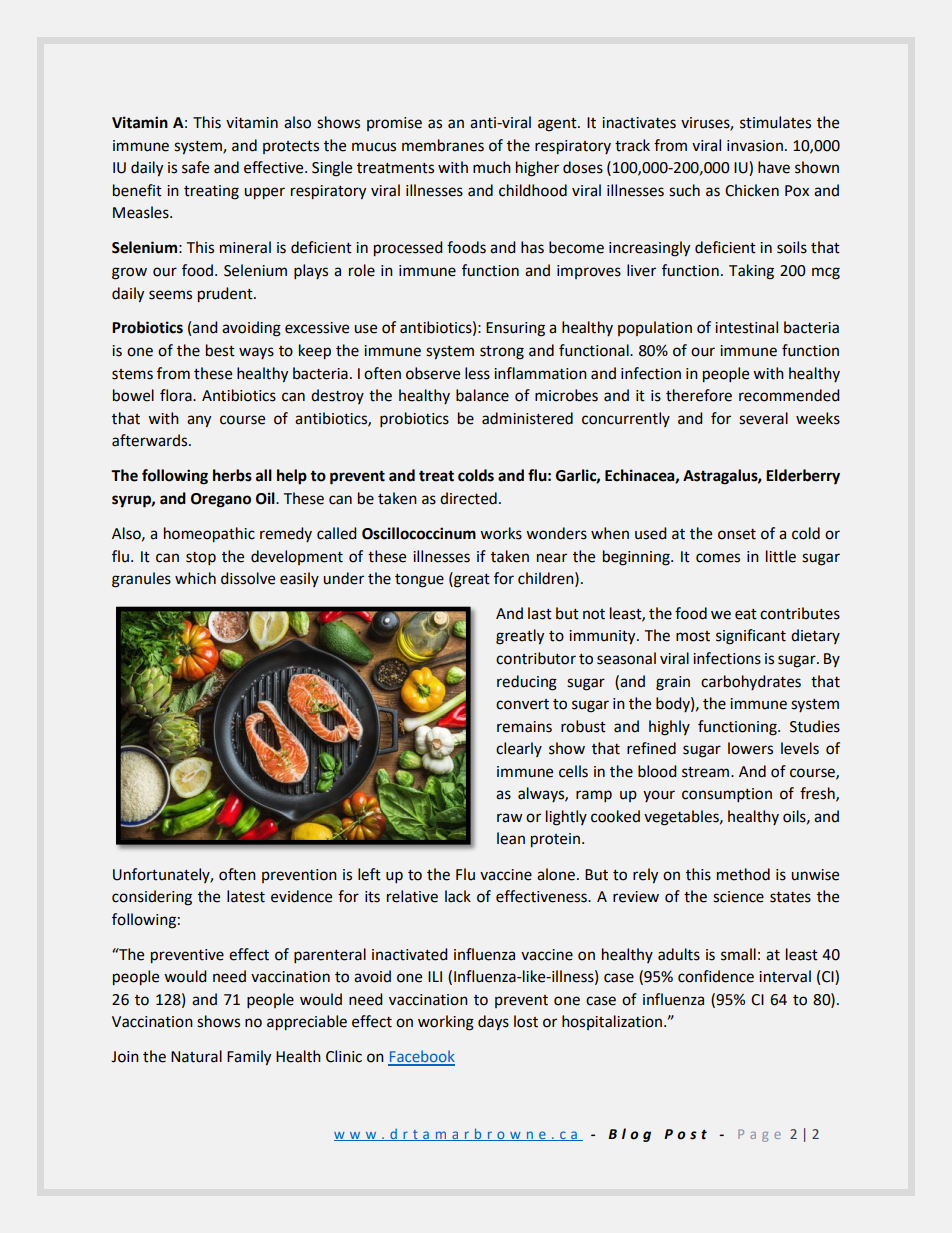 The height and width of the image is (1233, 952). I want to click on best, so click(220, 350).
